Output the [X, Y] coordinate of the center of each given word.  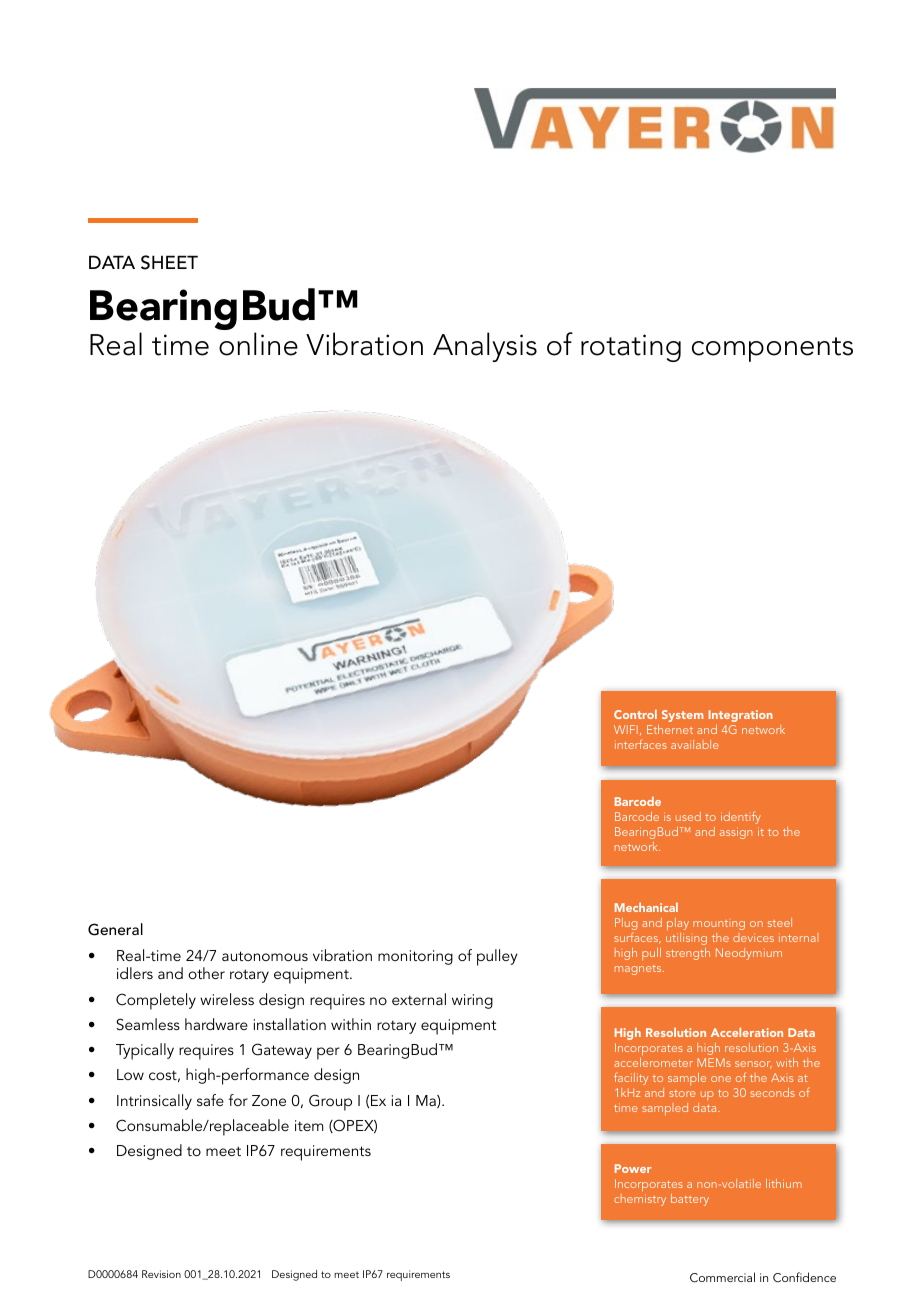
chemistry [640, 1198]
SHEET [169, 262]
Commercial [722, 1277]
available [695, 744]
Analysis [485, 347]
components [772, 349]
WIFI [626, 729]
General [115, 929]
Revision [161, 1274]
